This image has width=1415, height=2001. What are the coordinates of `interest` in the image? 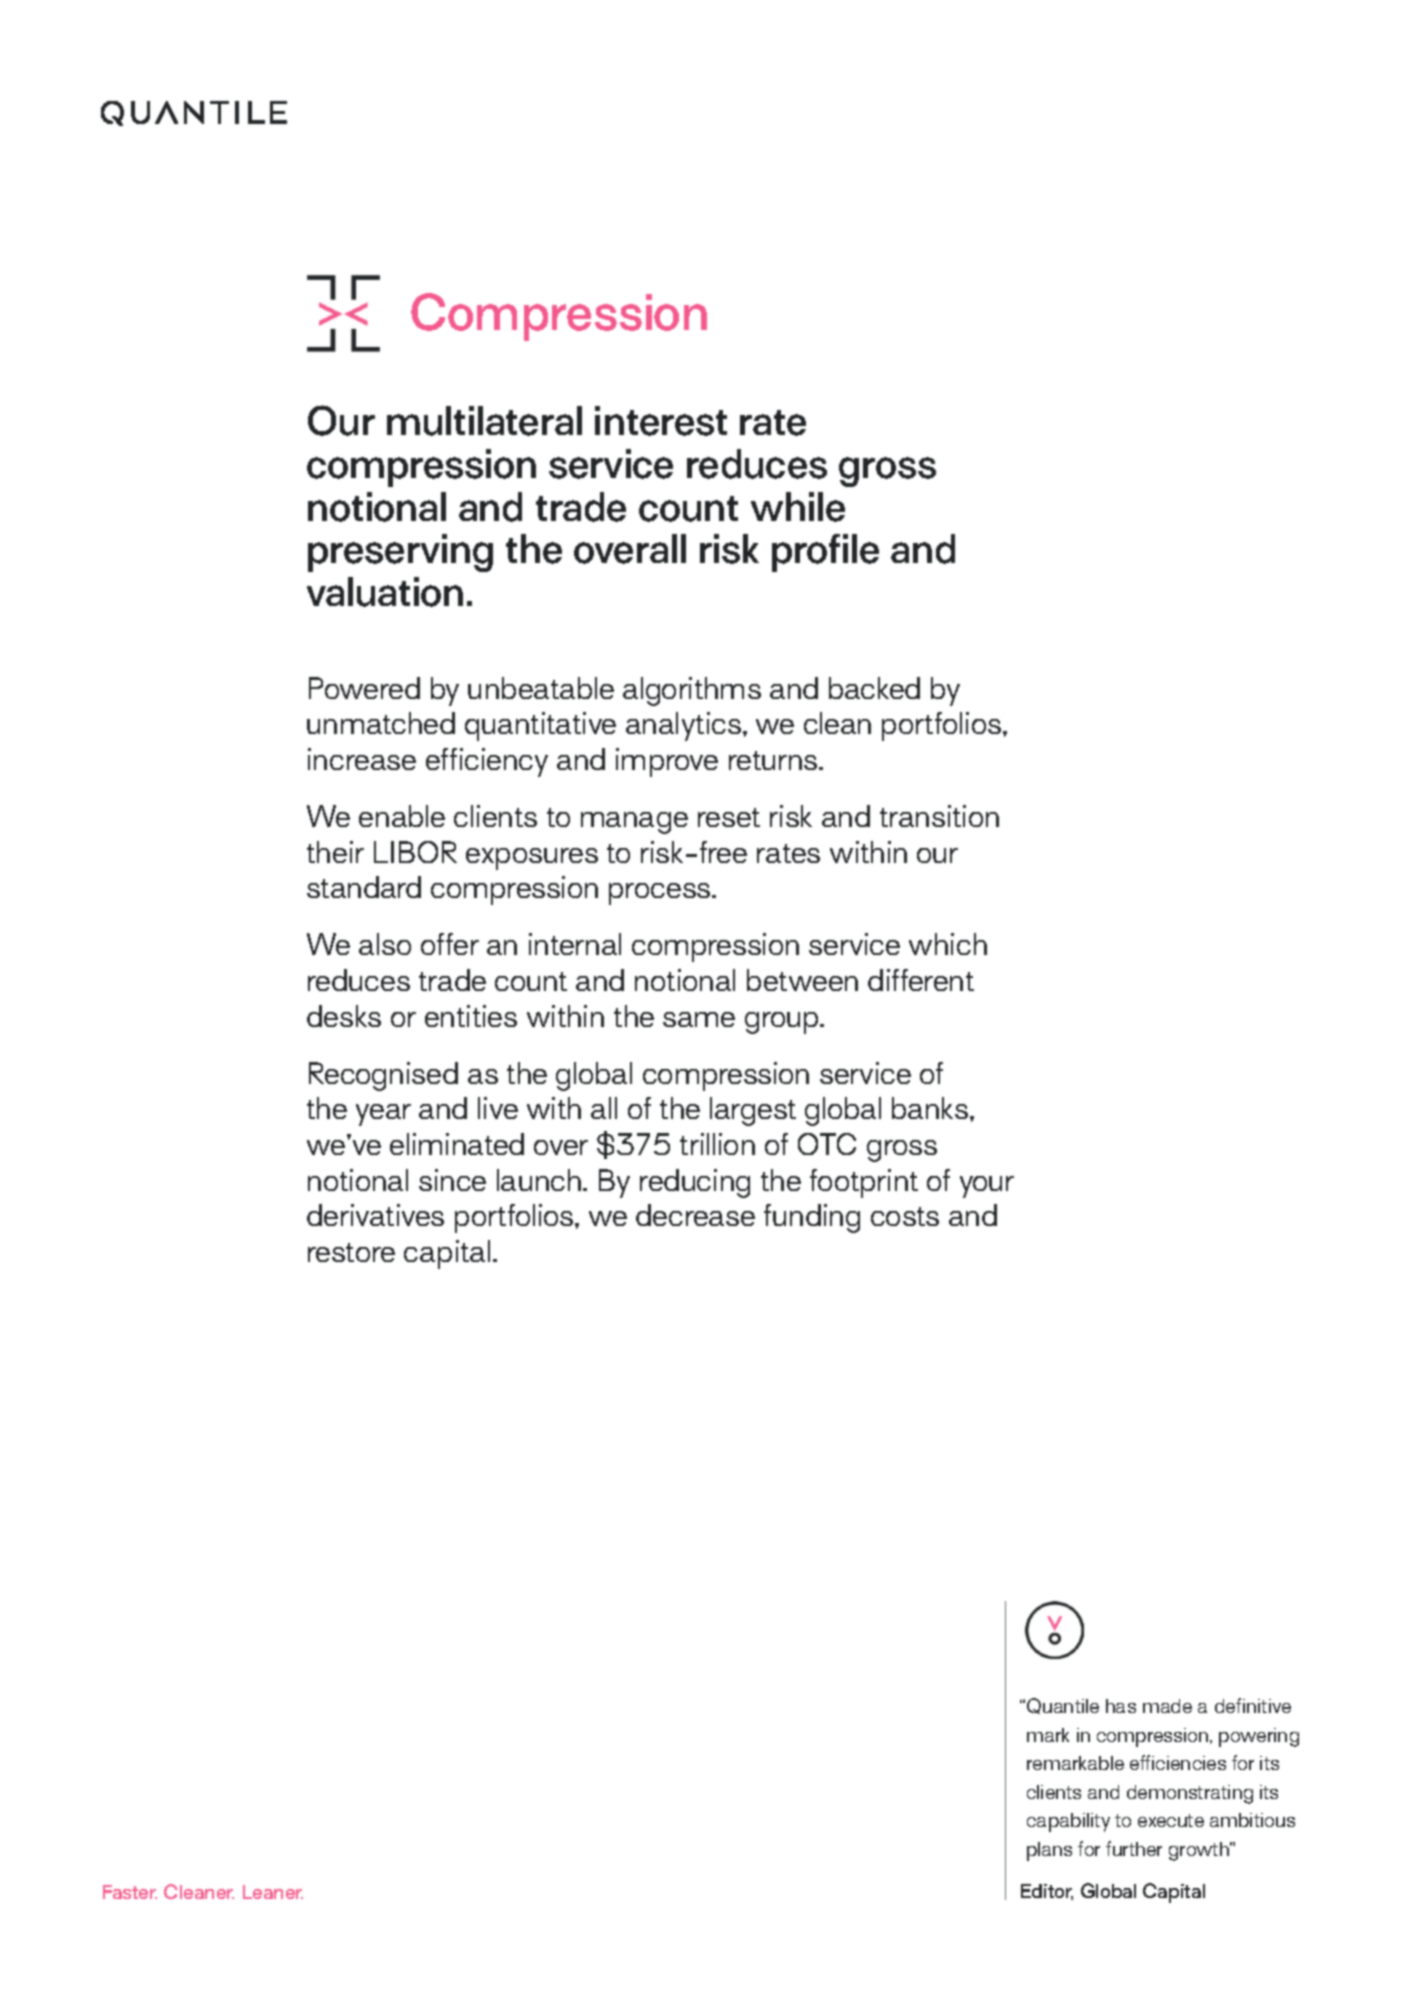 It's located at (661, 421).
